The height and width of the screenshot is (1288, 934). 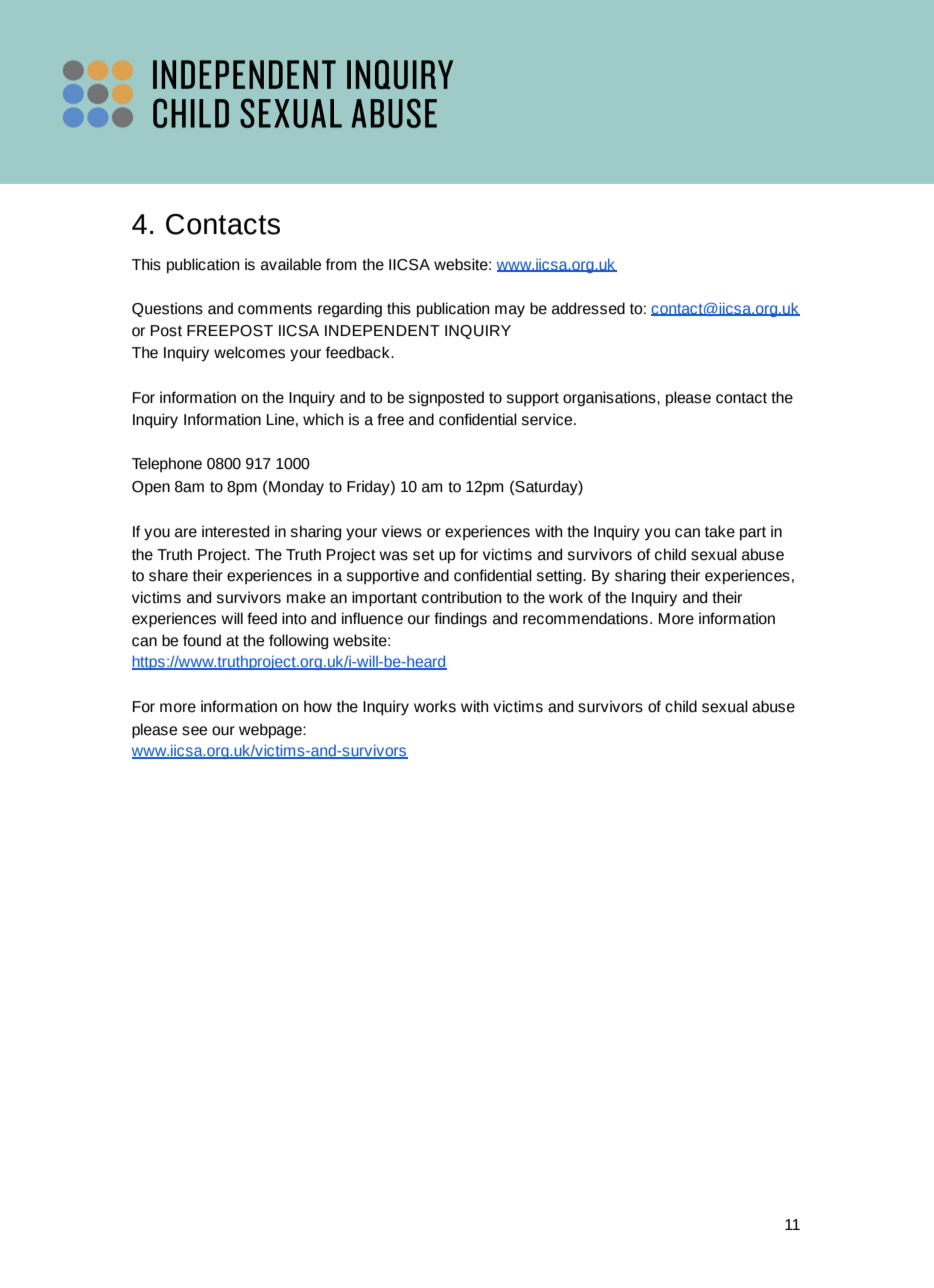 What do you see at coordinates (548, 419) in the screenshot?
I see `service` at bounding box center [548, 419].
